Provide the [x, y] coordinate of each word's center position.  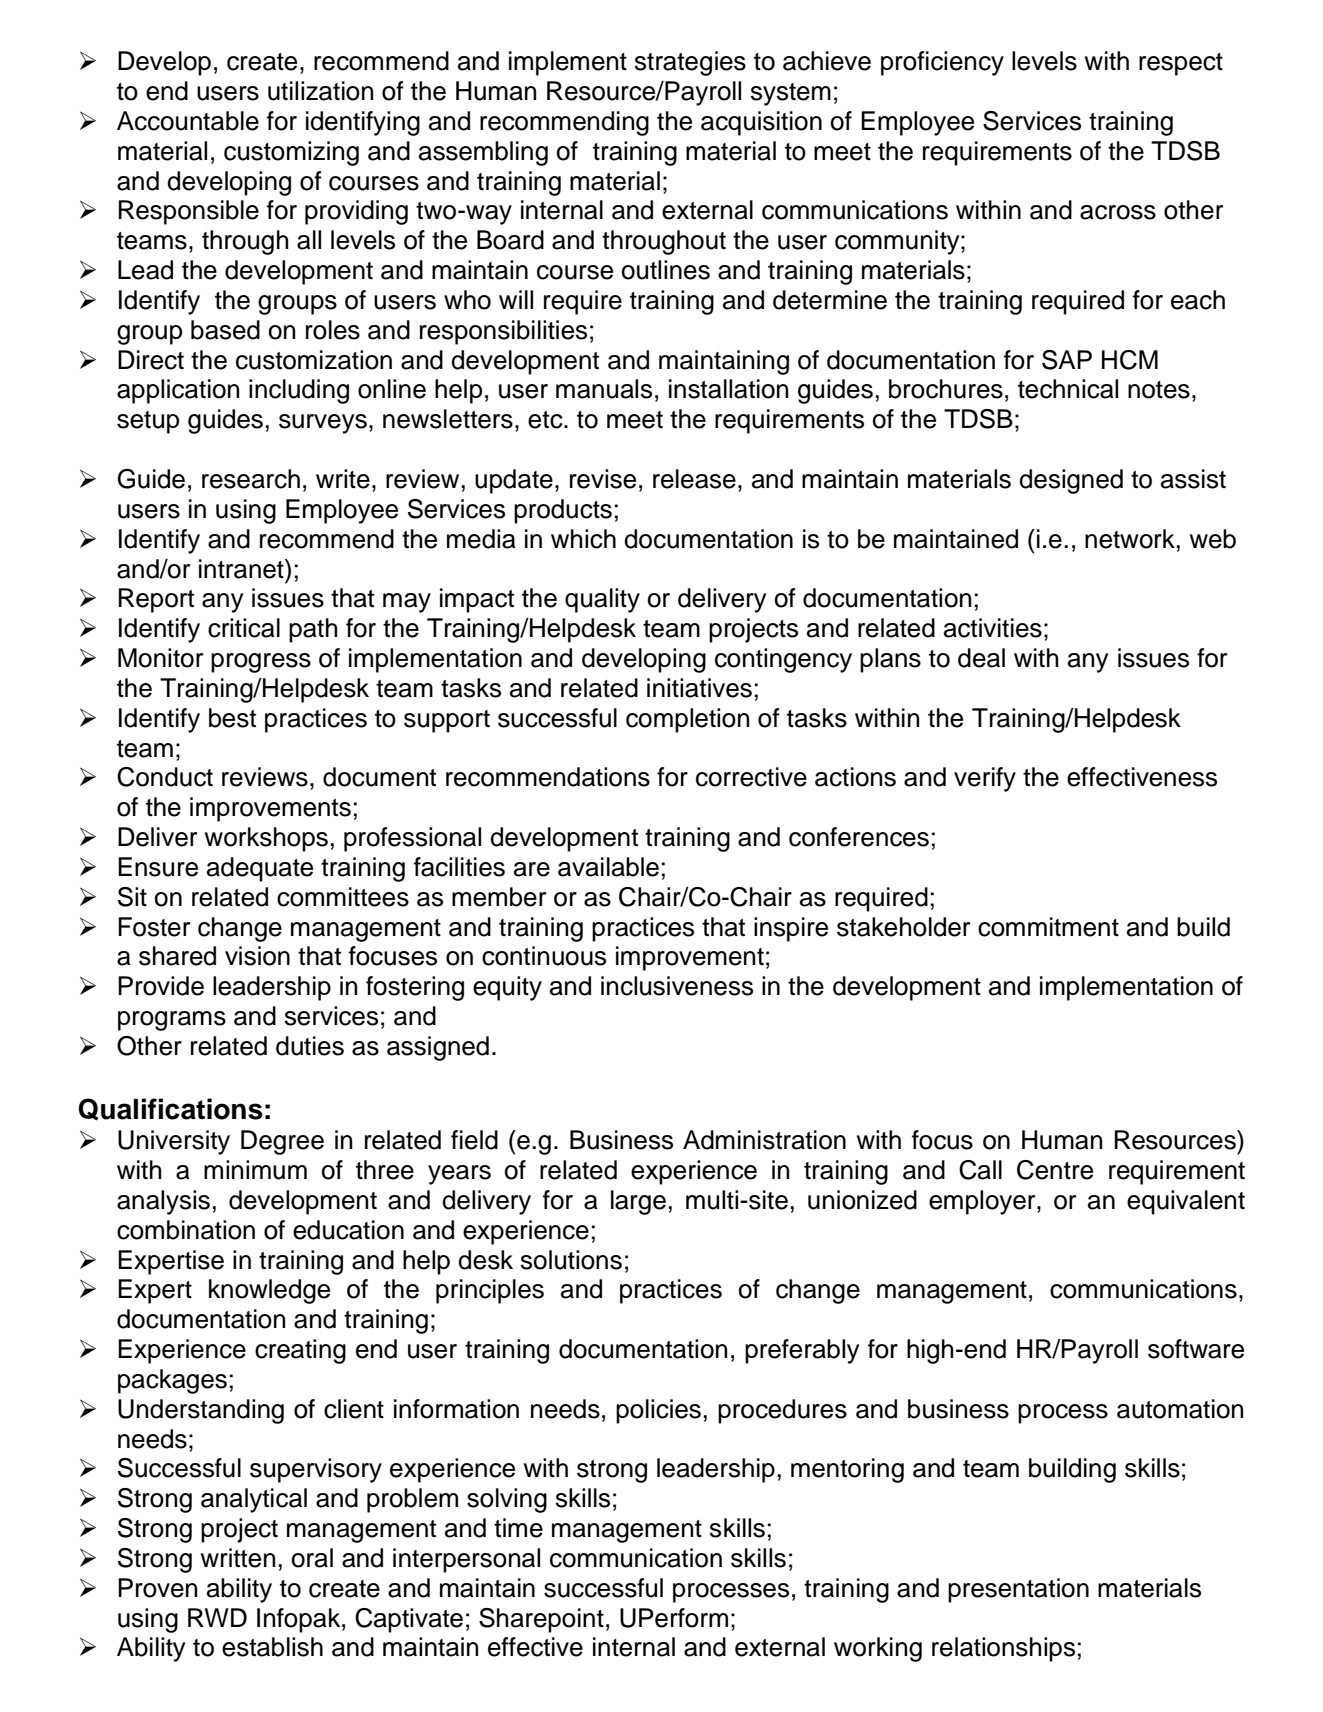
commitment [1048, 927]
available [608, 867]
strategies [690, 63]
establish [272, 1647]
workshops [266, 839]
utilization [320, 91]
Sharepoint [541, 1620]
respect [1181, 64]
